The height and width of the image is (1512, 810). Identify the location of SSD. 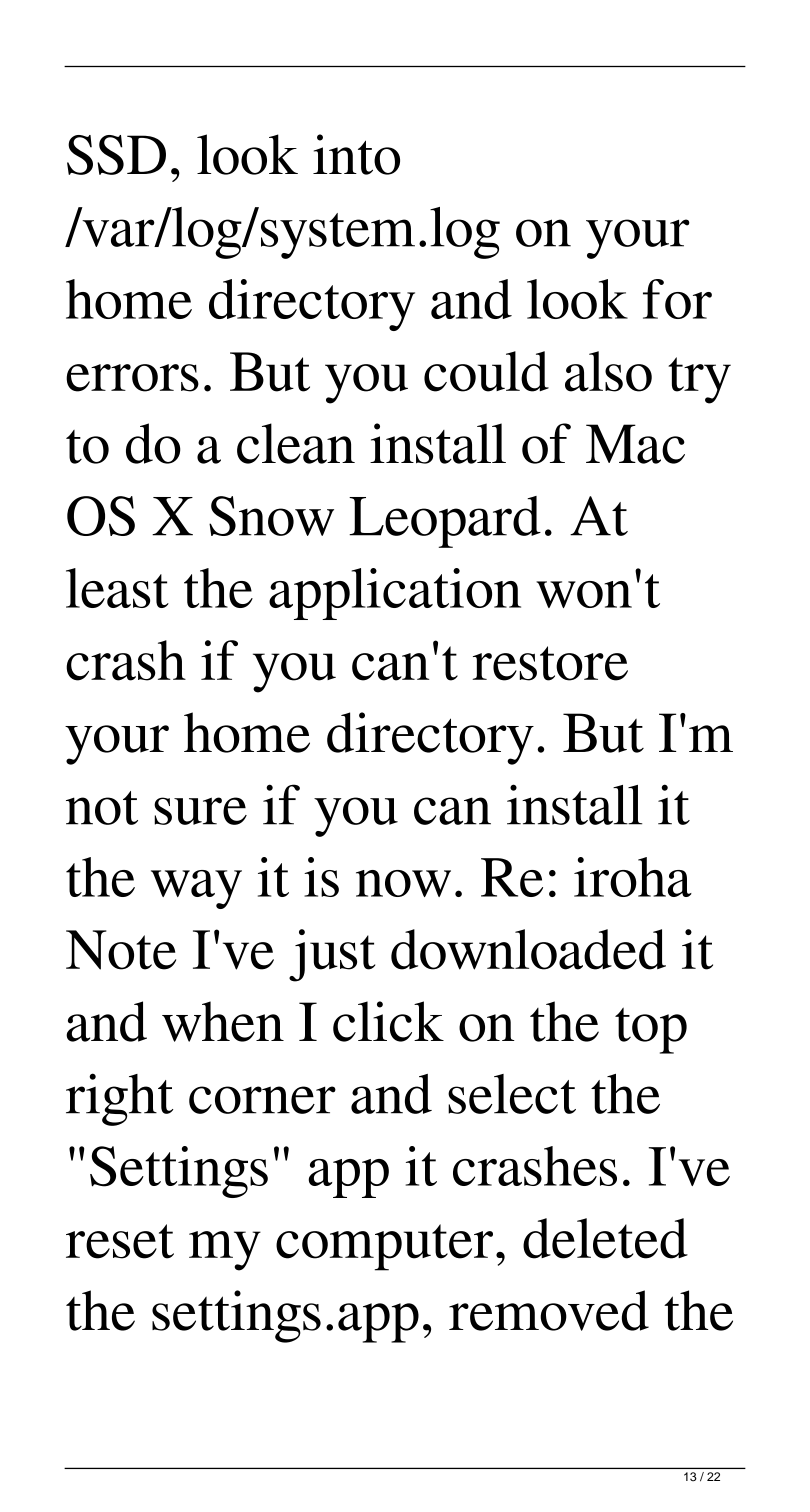
(116, 155).
